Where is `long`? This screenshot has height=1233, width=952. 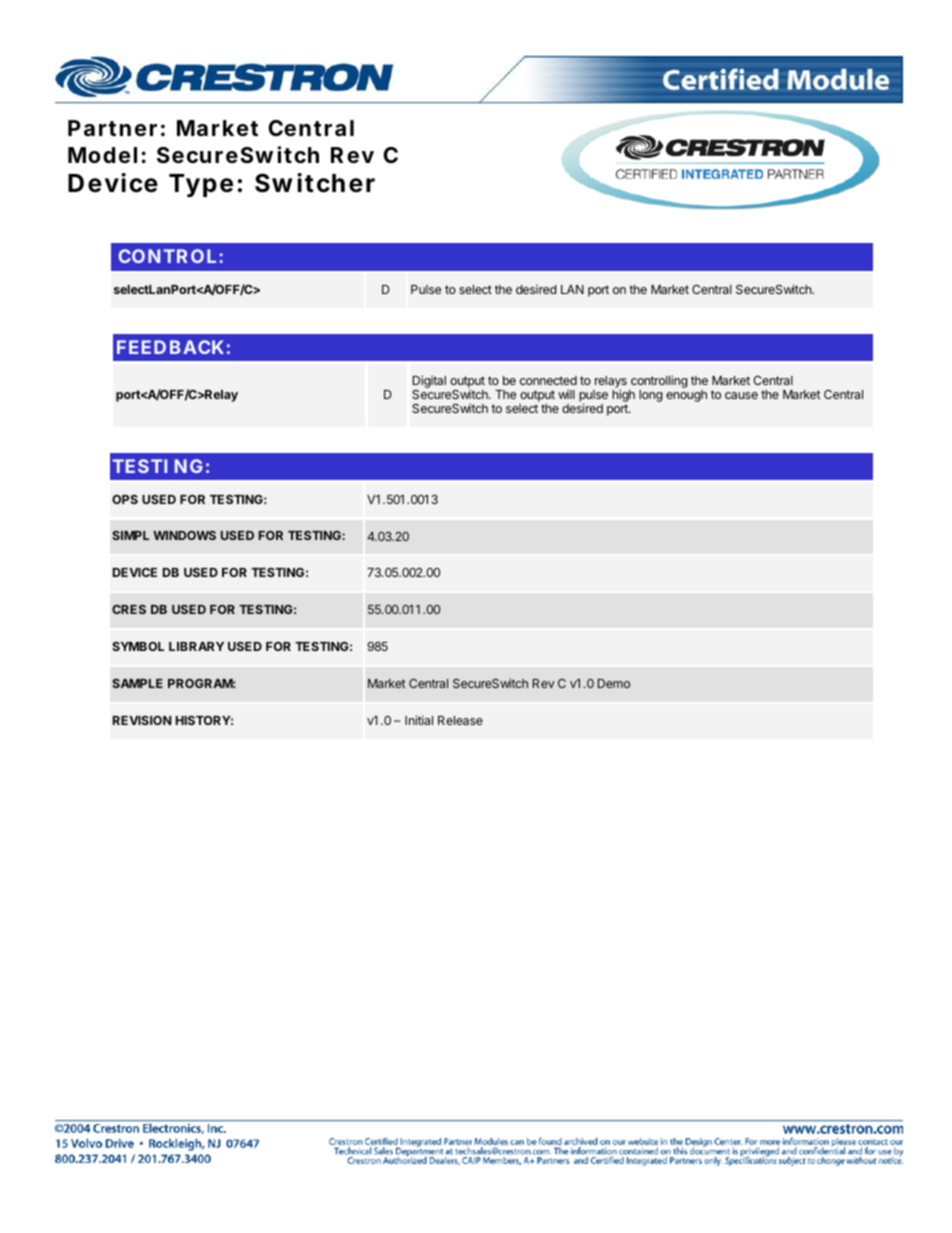 long is located at coordinates (651, 396).
